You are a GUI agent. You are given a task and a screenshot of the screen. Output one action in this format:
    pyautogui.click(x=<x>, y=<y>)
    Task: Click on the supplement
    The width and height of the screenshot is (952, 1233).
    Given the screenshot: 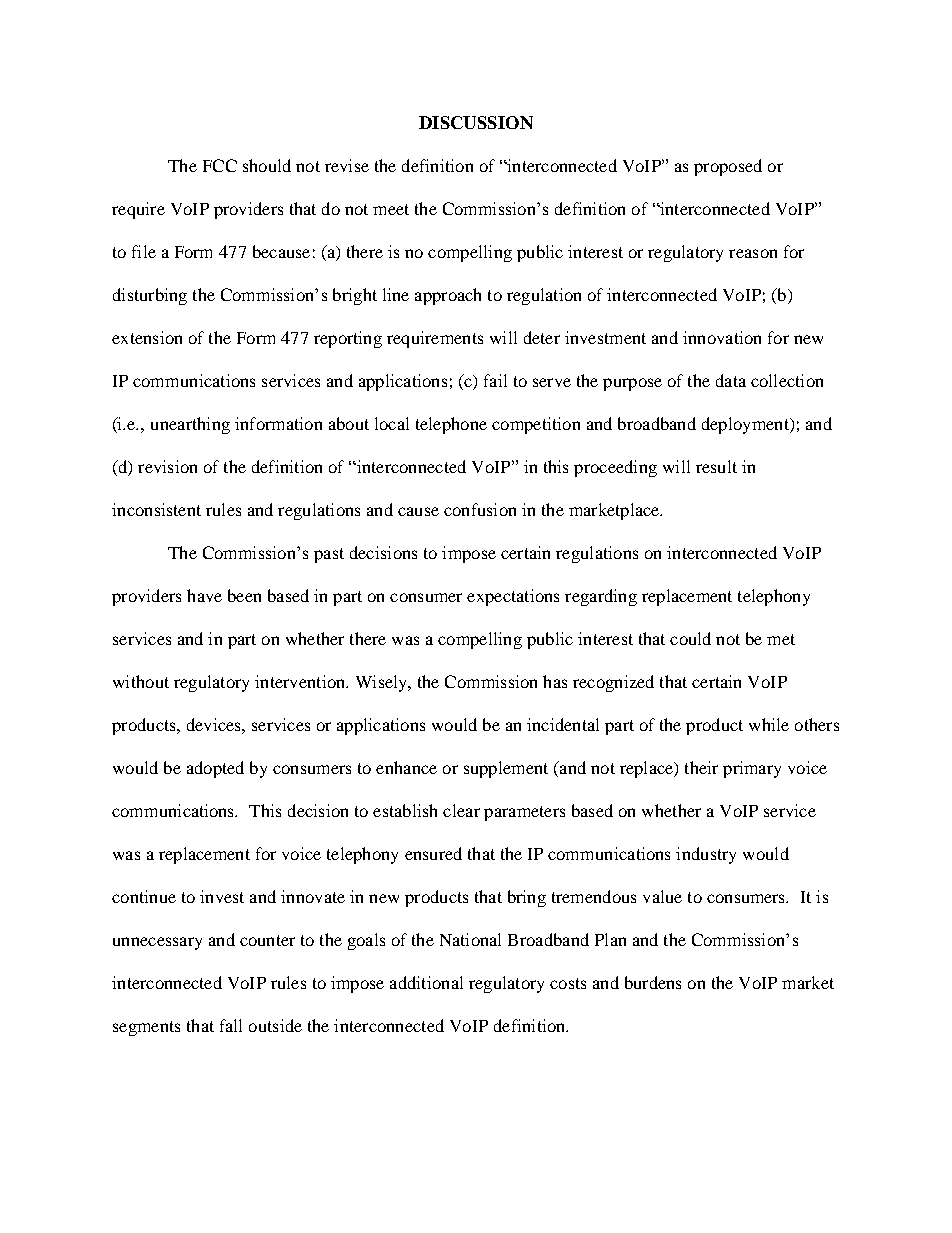 What is the action you would take?
    pyautogui.click(x=506, y=769)
